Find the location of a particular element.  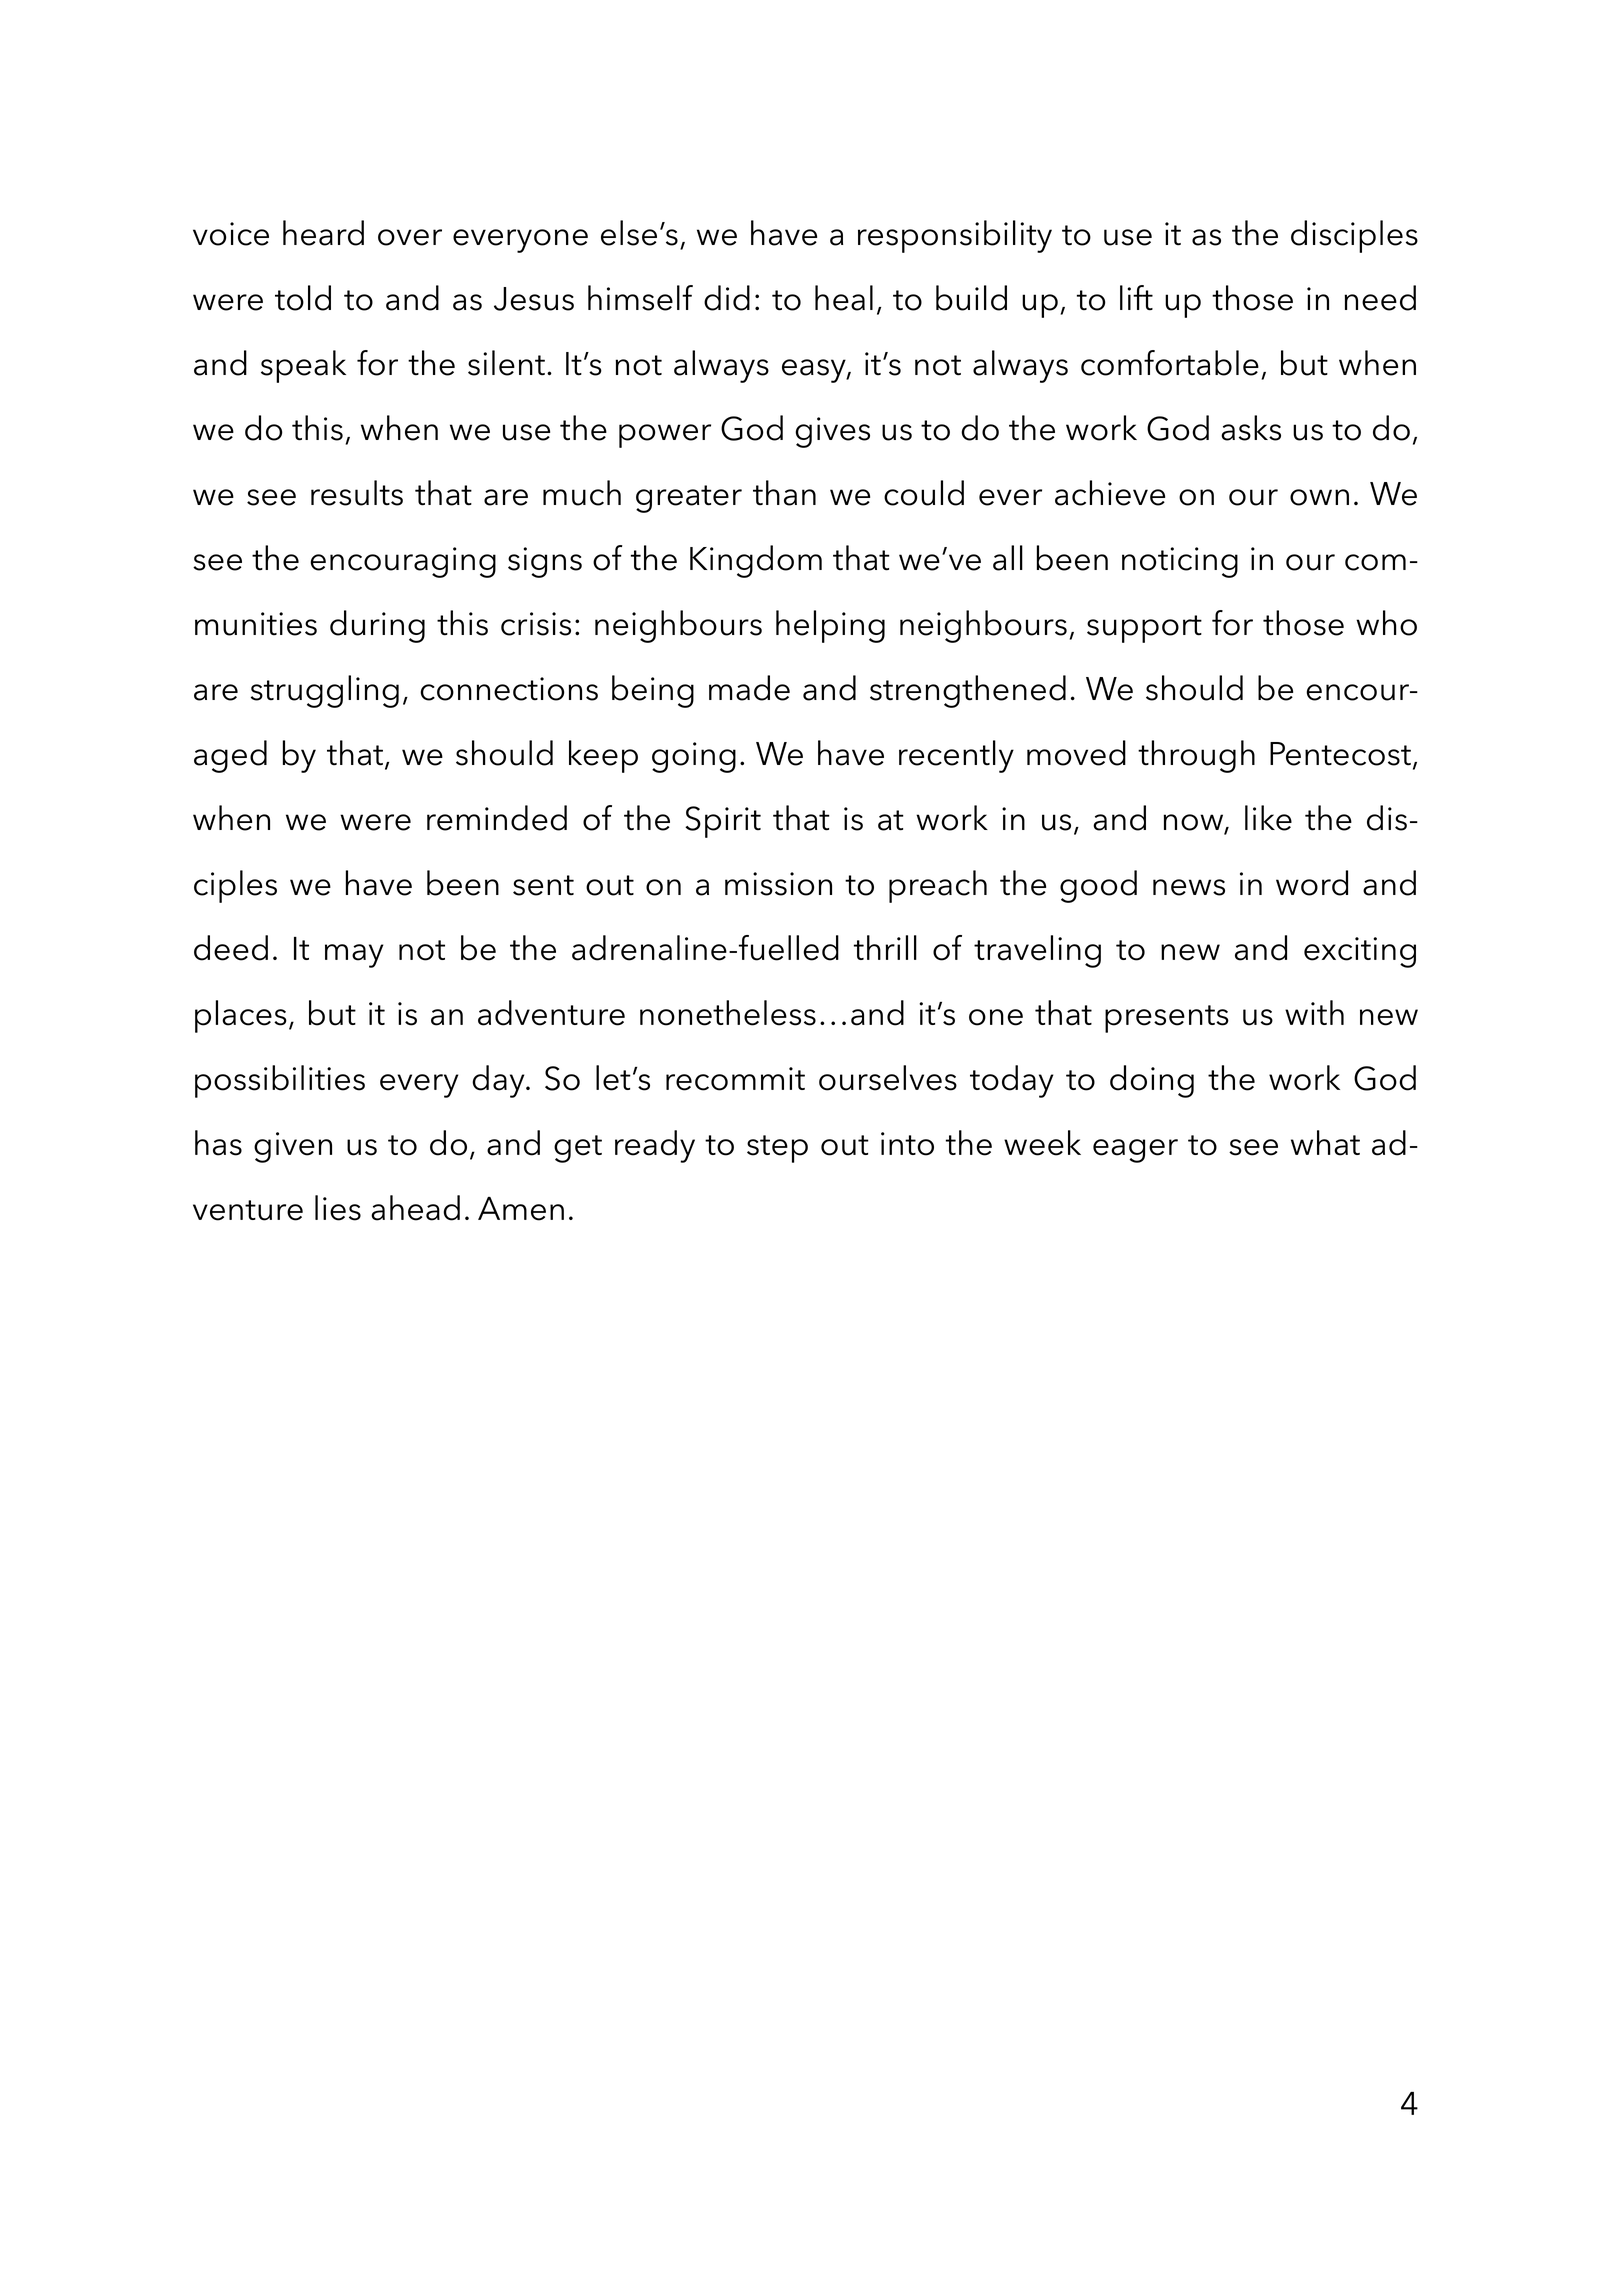

ahead is located at coordinates (415, 1208).
